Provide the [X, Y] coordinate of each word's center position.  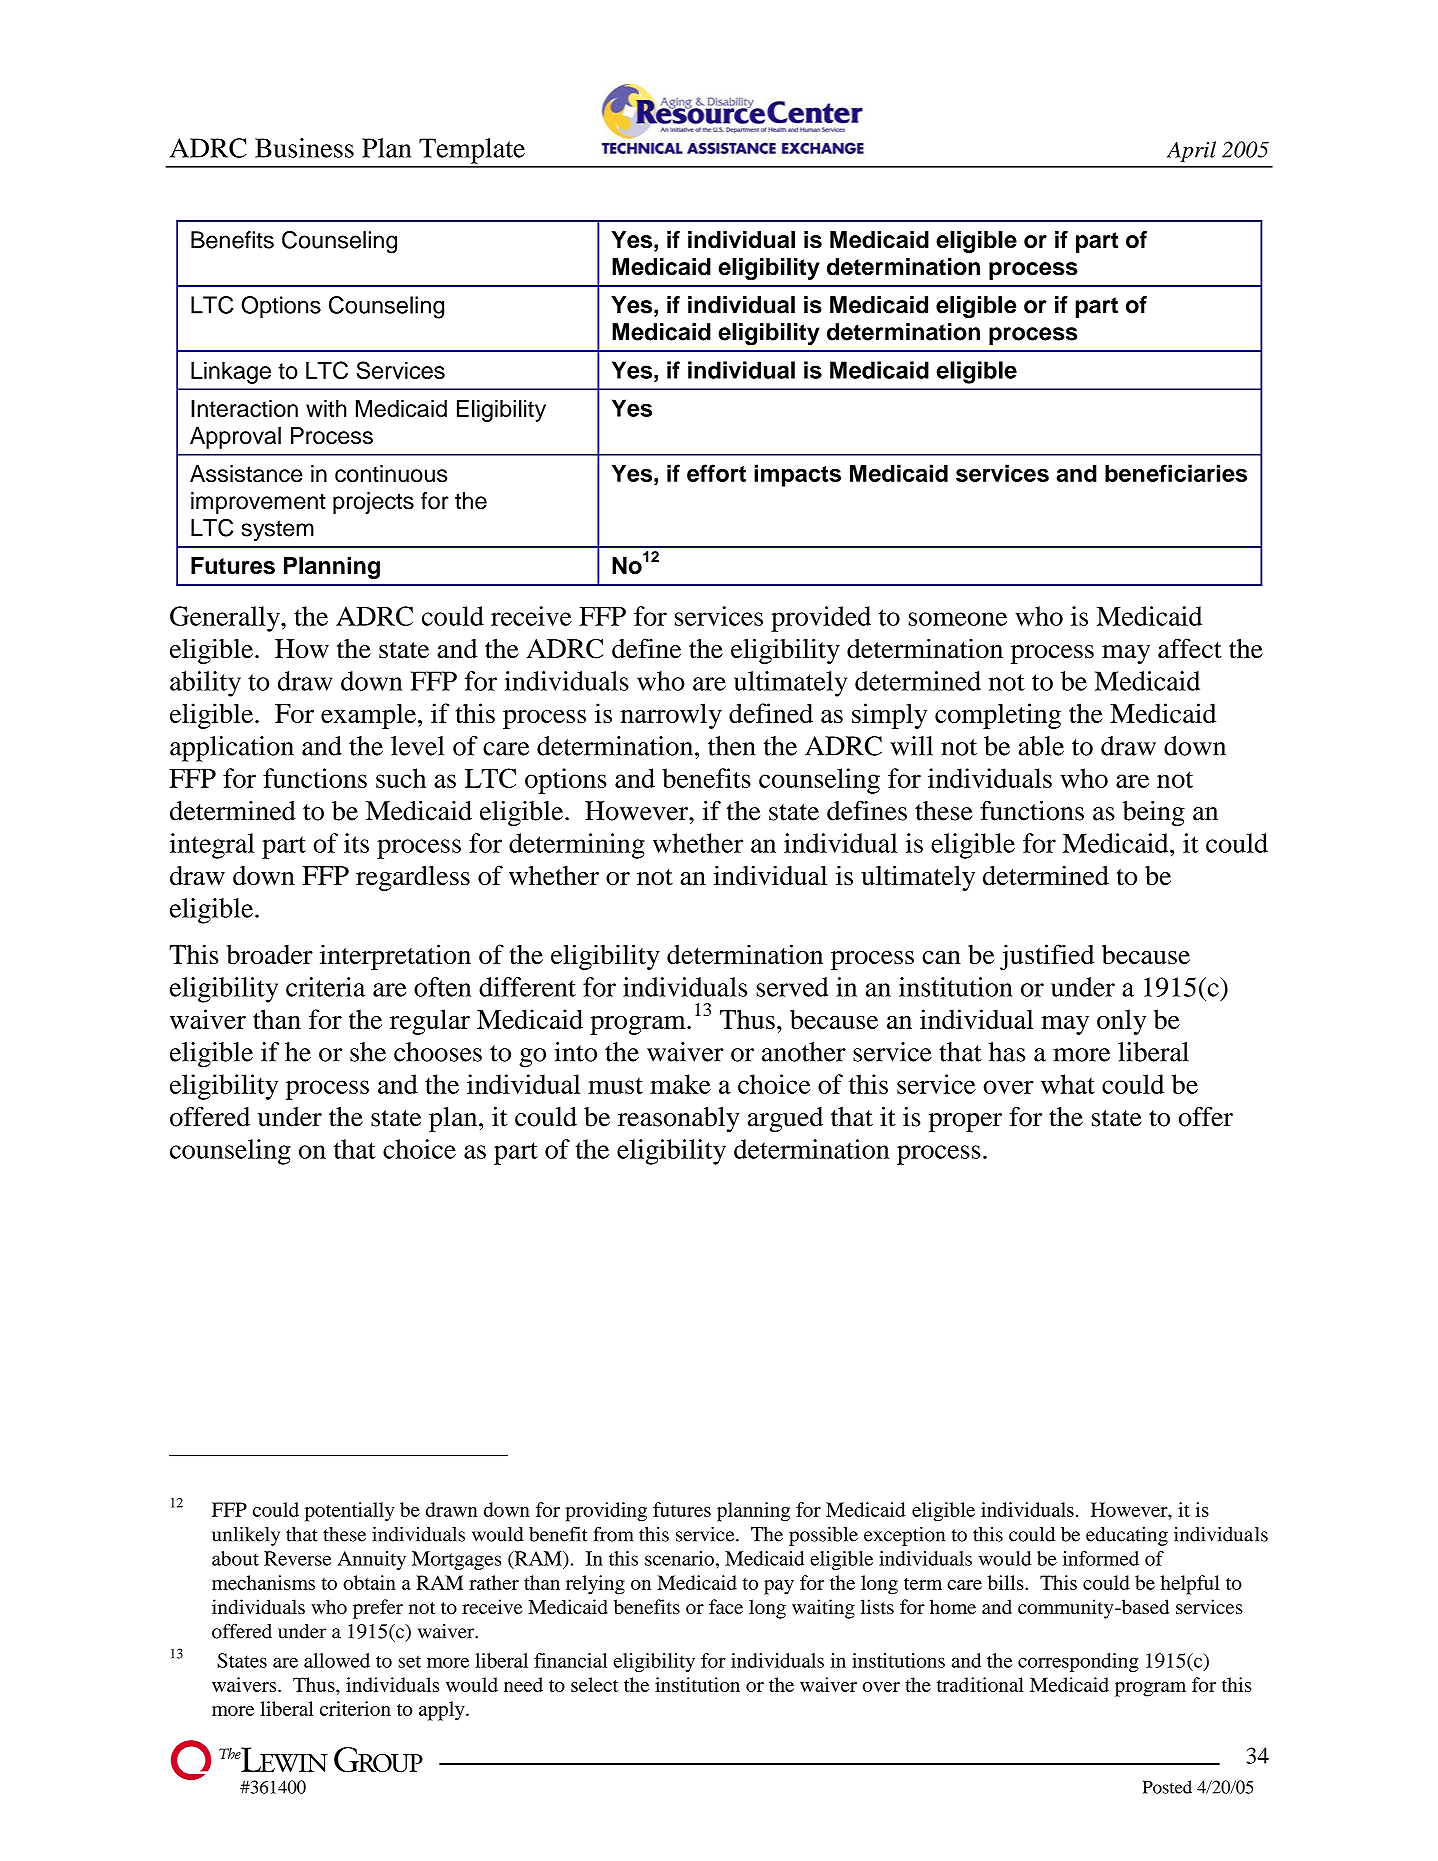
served [792, 987]
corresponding [1078, 1662]
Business [304, 148]
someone [958, 619]
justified [1047, 957]
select [594, 1684]
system [277, 530]
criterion [355, 1708]
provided [821, 619]
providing [606, 1512]
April [1191, 151]
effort [716, 473]
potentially [350, 1512]
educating [1127, 1536]
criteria [325, 987]
